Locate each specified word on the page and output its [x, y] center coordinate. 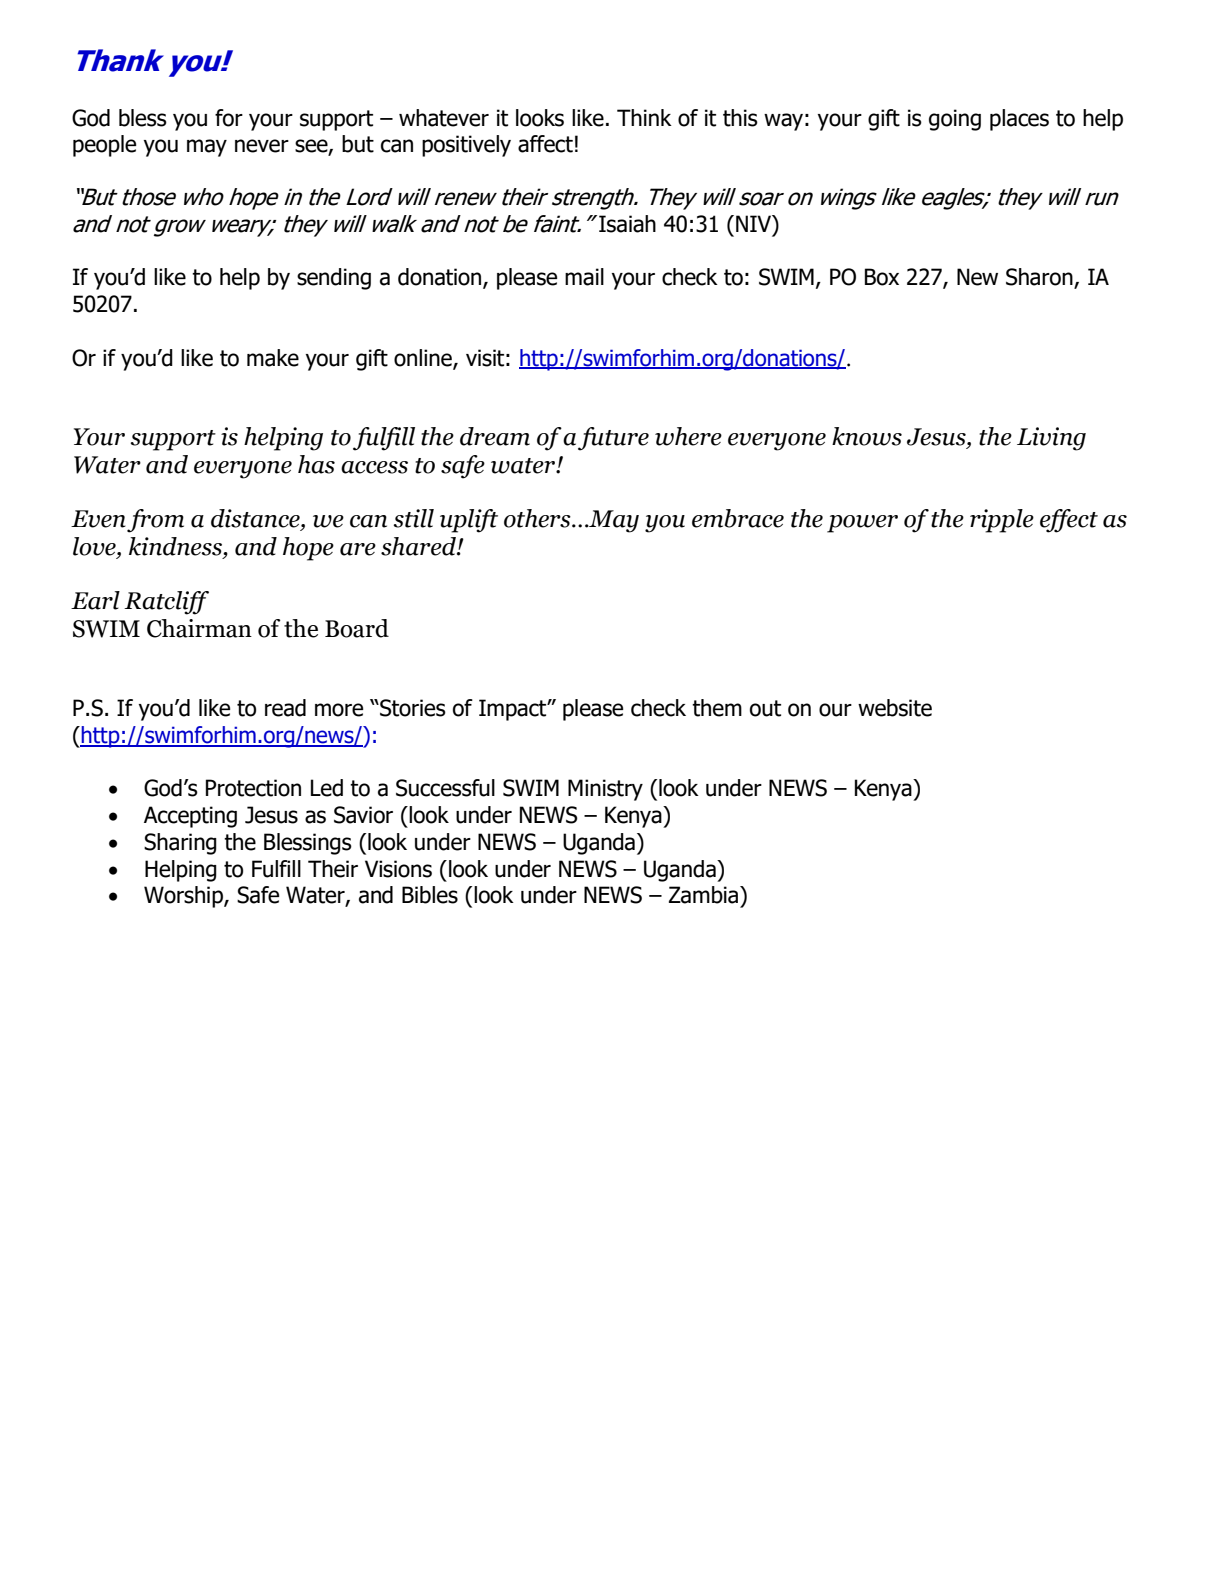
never [262, 146]
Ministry [605, 790]
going [955, 120]
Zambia [705, 895]
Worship [184, 897]
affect [545, 144]
